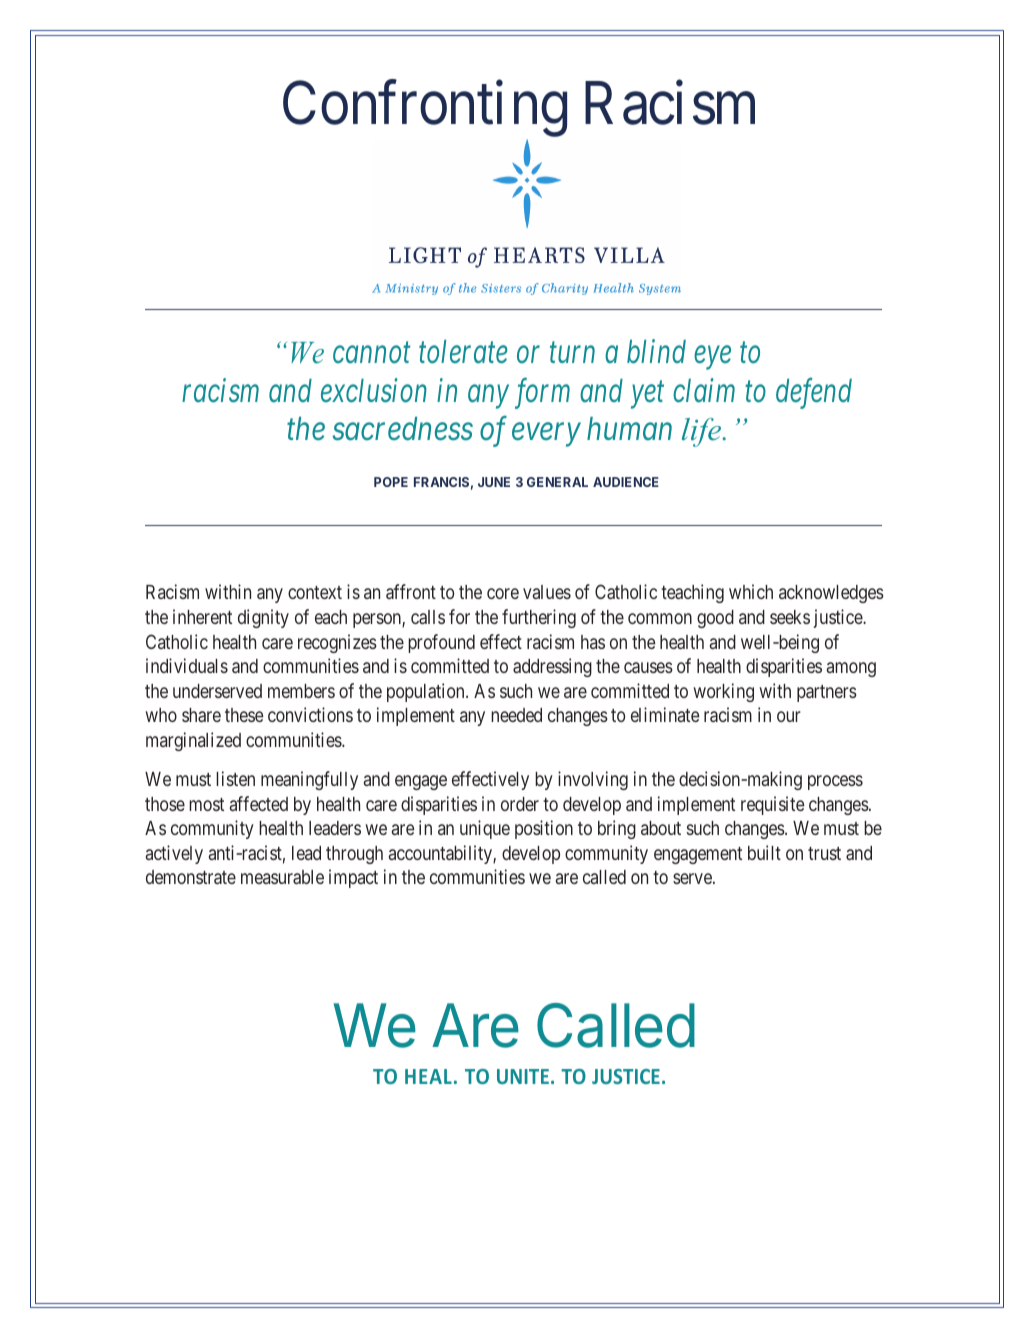  I want to click on built, so click(764, 852).
